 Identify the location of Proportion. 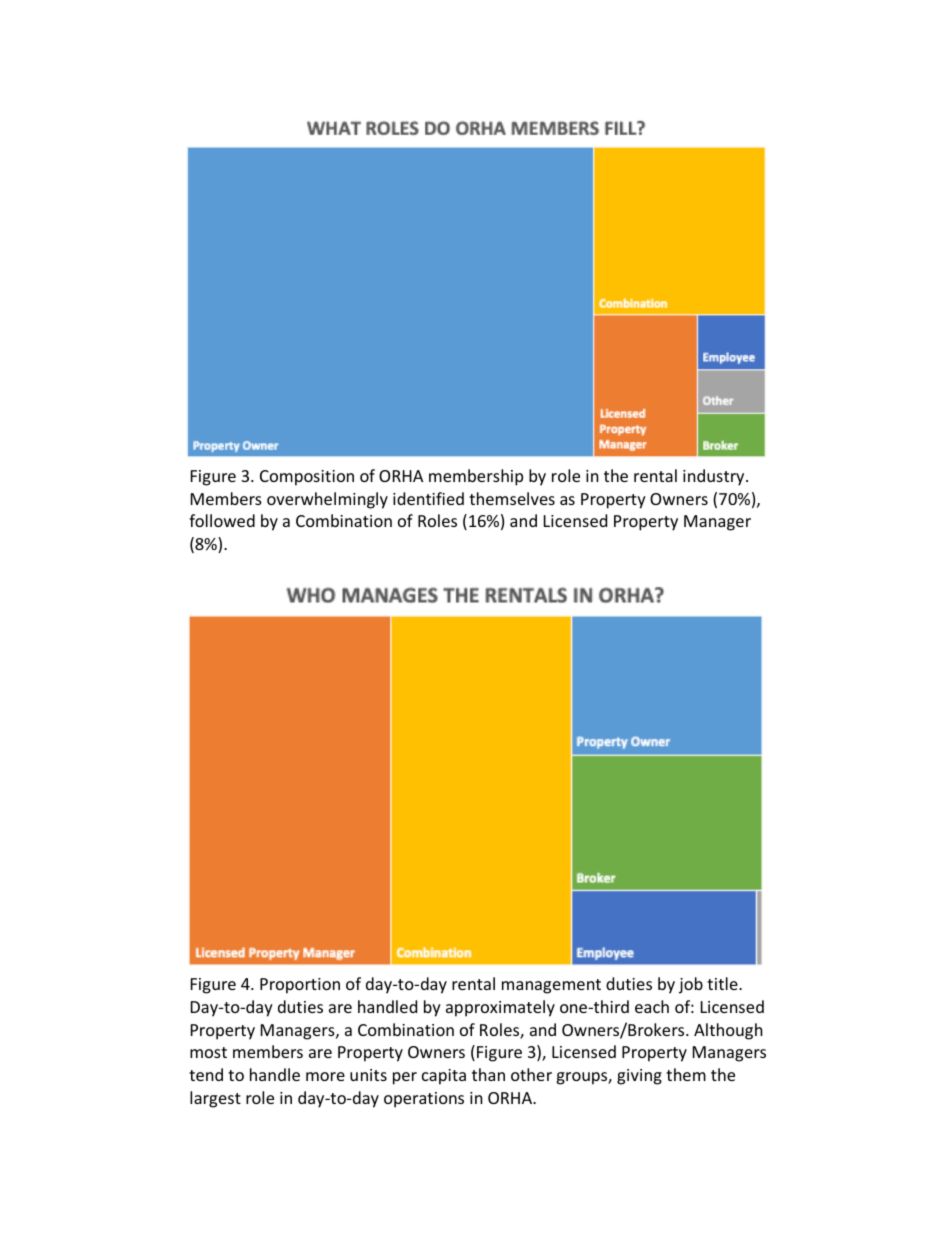
(300, 986).
